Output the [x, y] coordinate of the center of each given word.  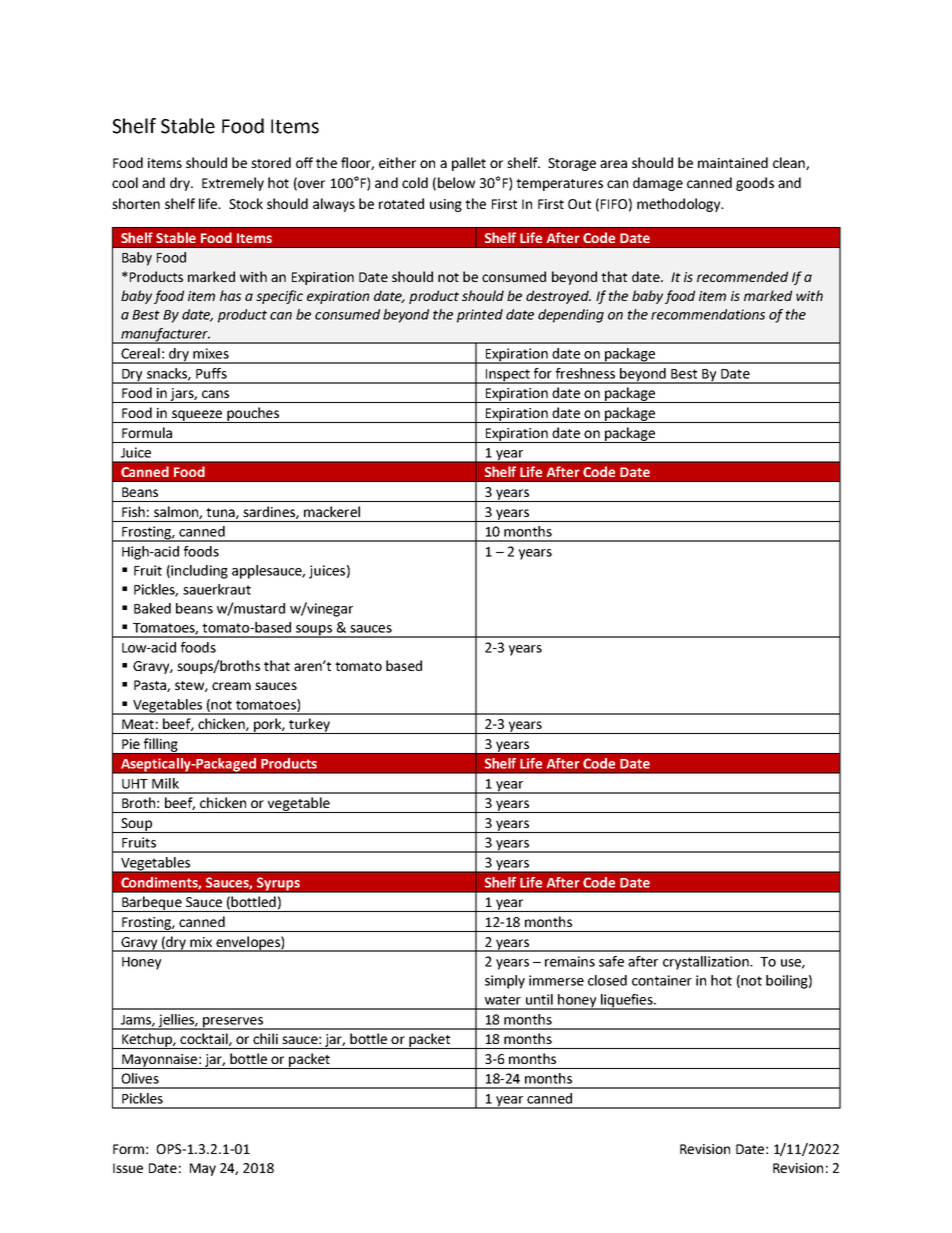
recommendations [708, 314]
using [446, 205]
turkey [309, 726]
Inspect [507, 376]
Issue [128, 1168]
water [503, 1000]
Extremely [233, 184]
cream [231, 686]
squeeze [197, 416]
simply [505, 982]
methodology [680, 205]
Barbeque [152, 904]
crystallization [707, 963]
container [662, 980]
